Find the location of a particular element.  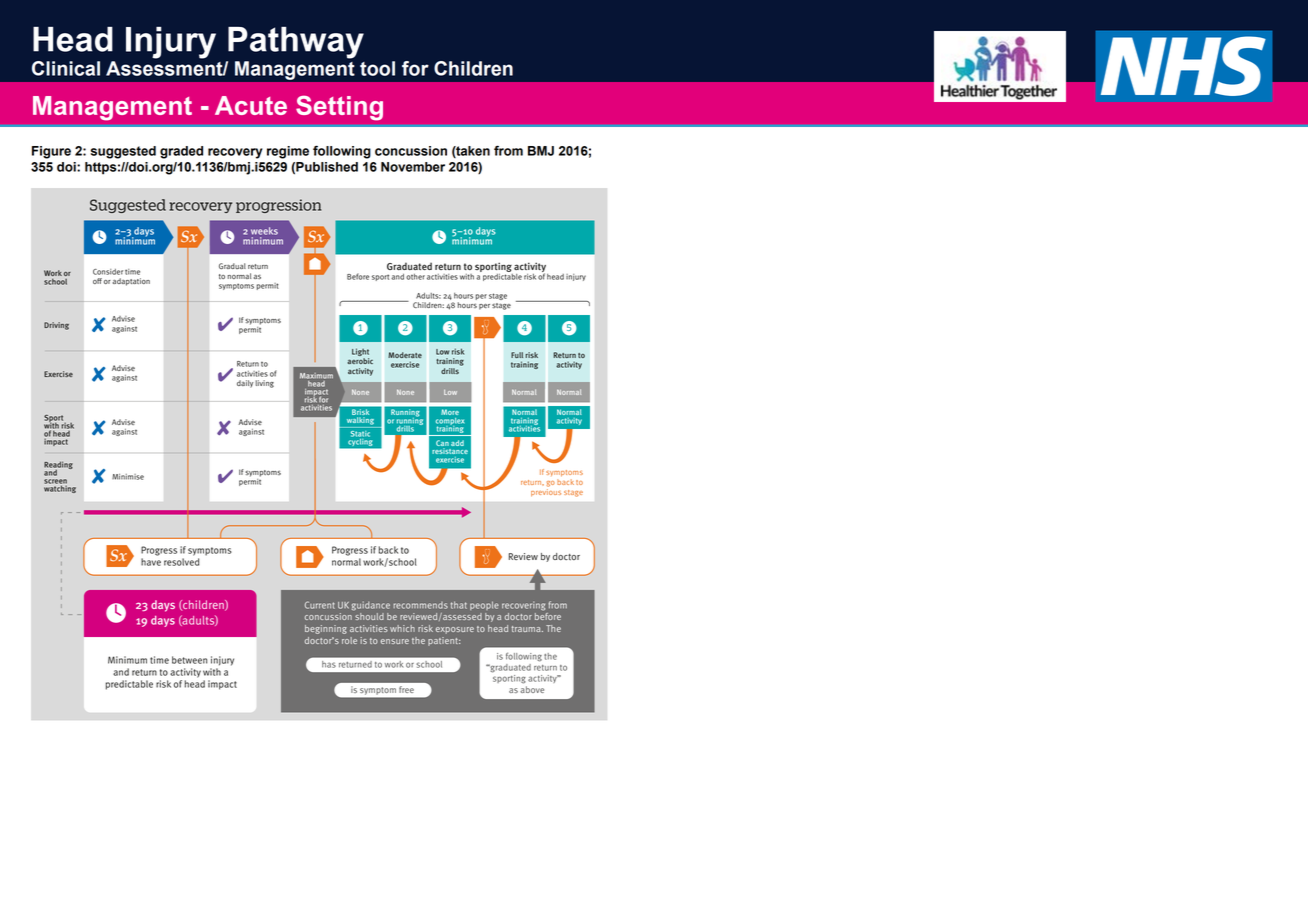

Pathway is located at coordinates (296, 43).
